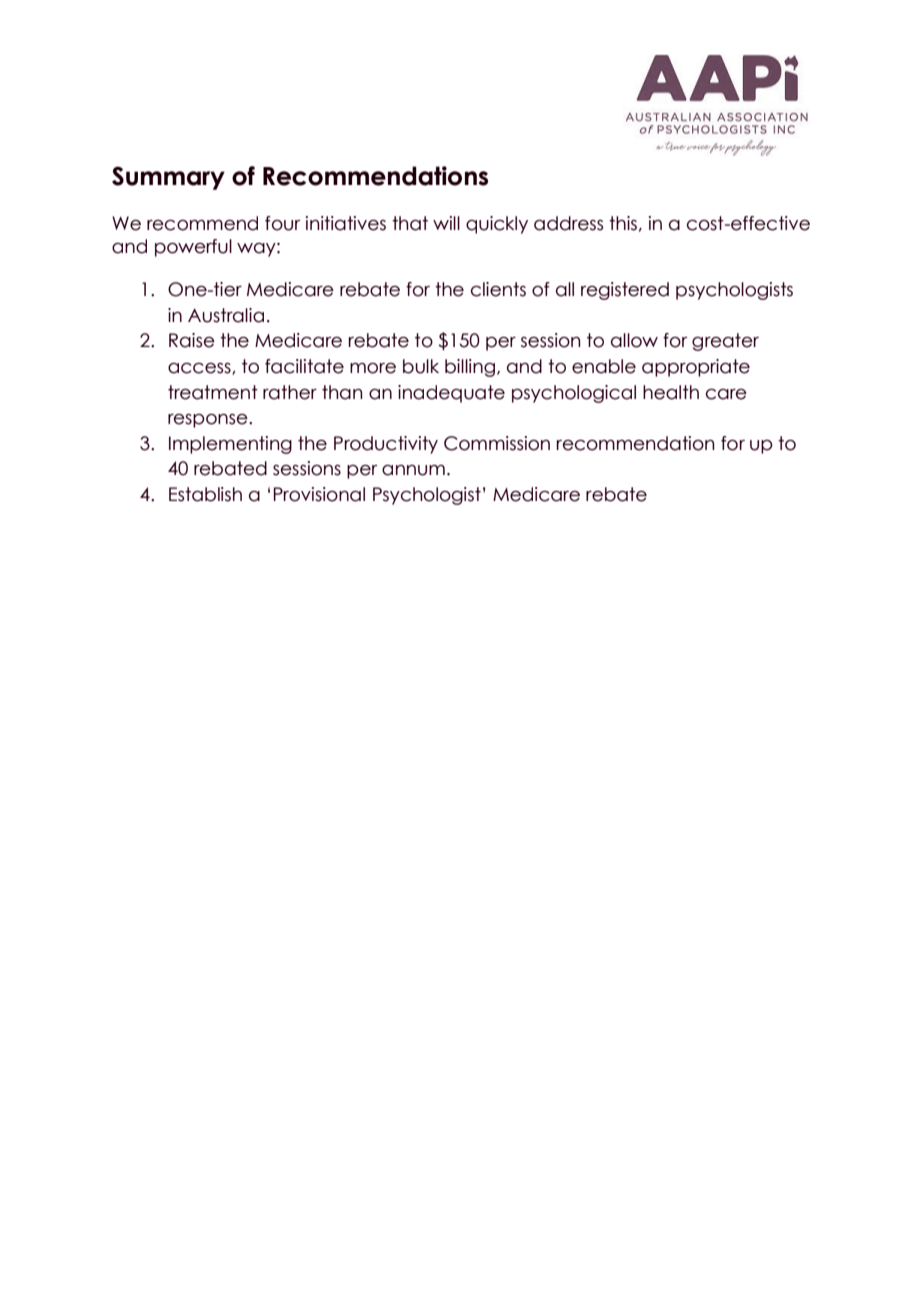 The width and height of the screenshot is (924, 1308). Describe the element at coordinates (213, 392) in the screenshot. I see `treatment` at that location.
